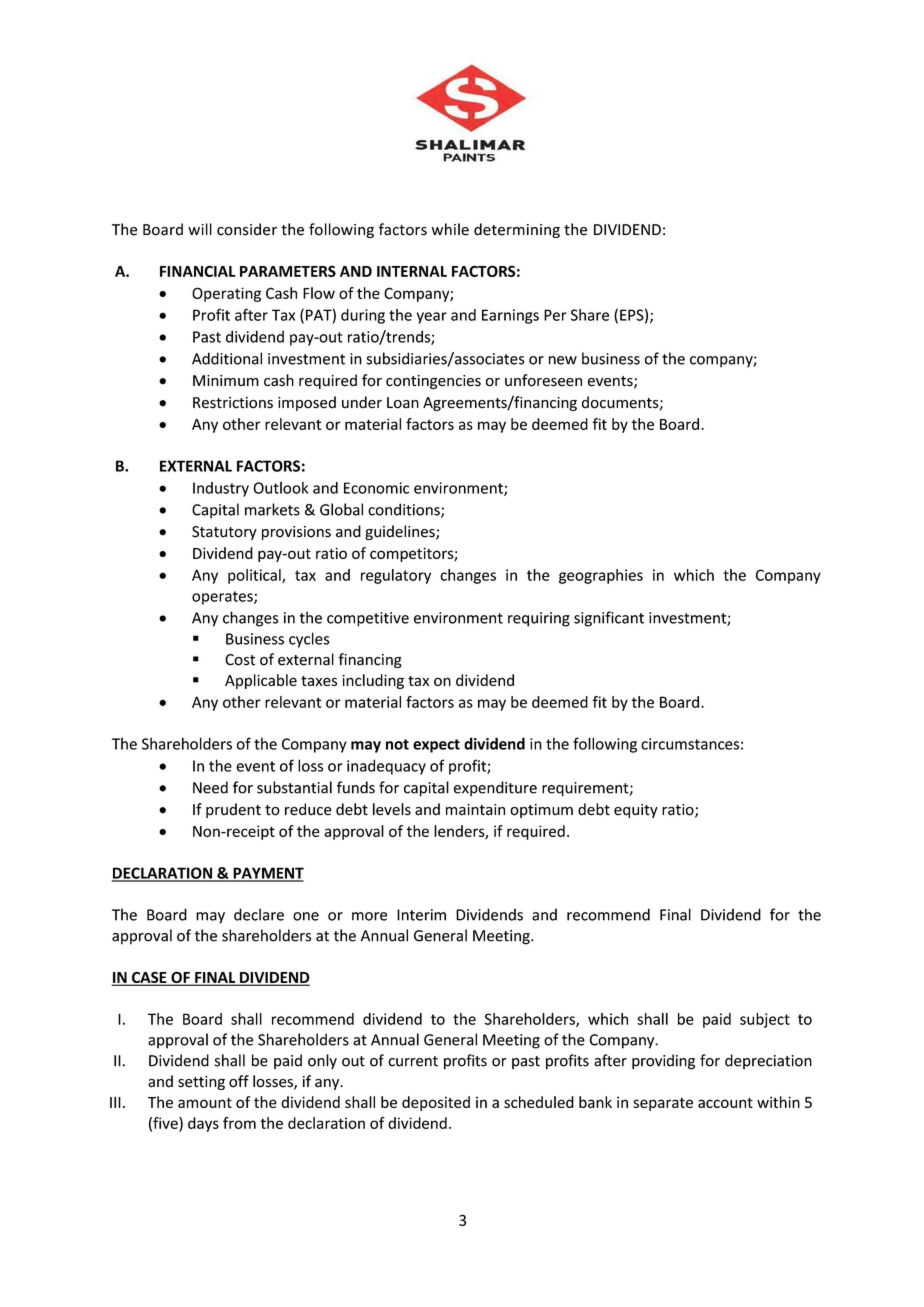 This document has width=924, height=1307. I want to click on prudent, so click(233, 810).
